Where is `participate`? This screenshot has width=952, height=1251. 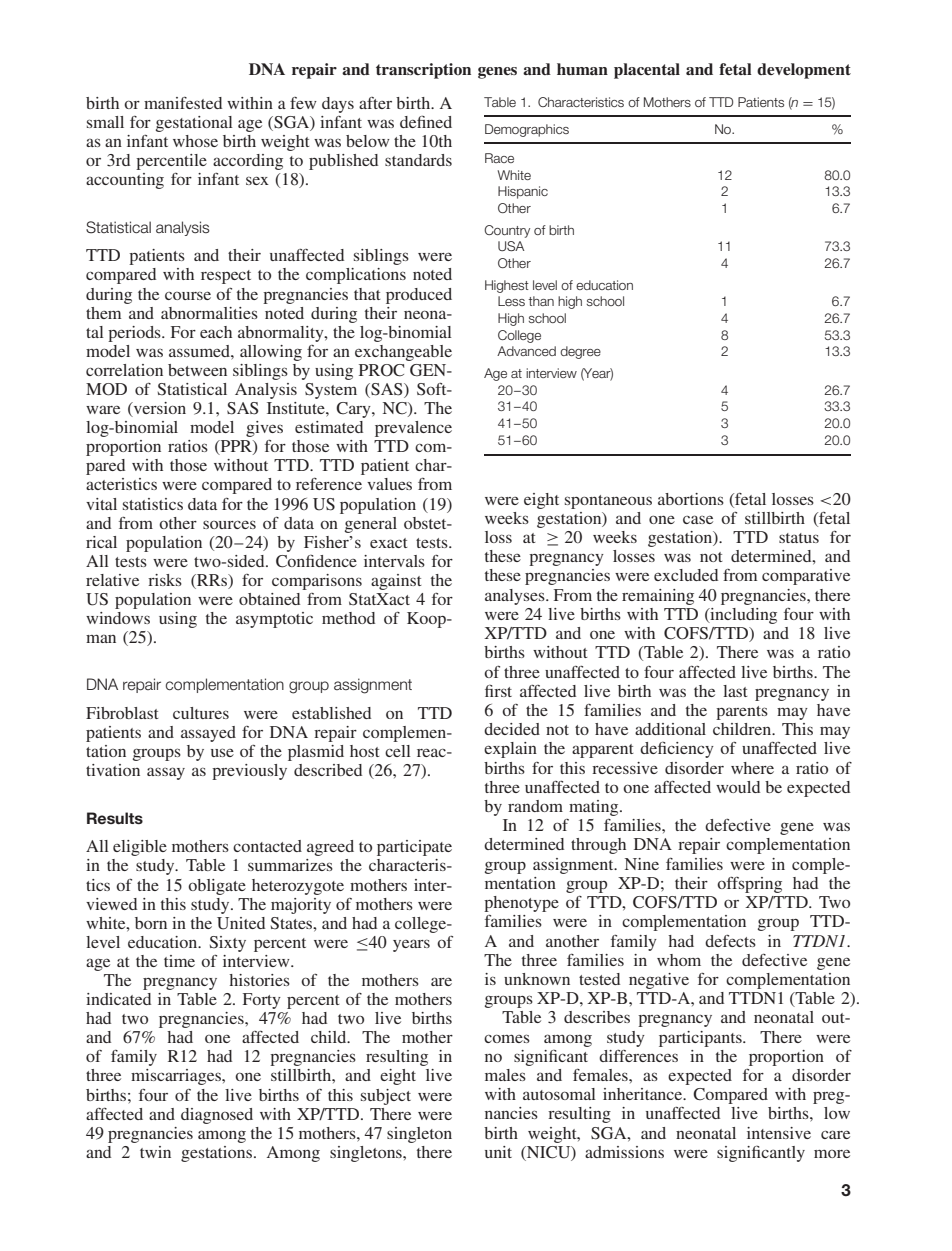
participate is located at coordinates (414, 848).
